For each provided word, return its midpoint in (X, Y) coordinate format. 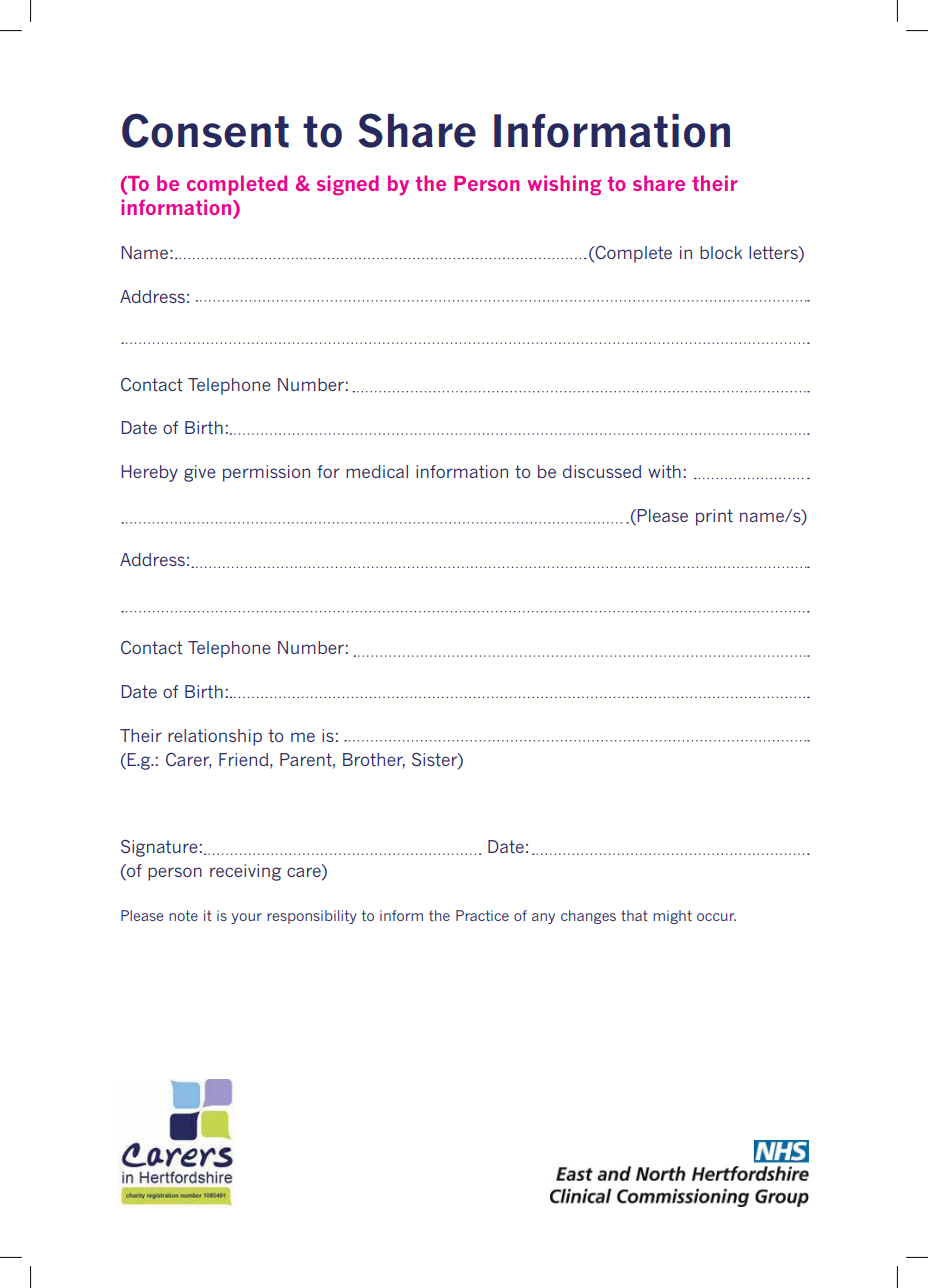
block (721, 252)
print (714, 517)
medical (377, 471)
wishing (564, 185)
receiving (245, 872)
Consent (205, 130)
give (200, 473)
